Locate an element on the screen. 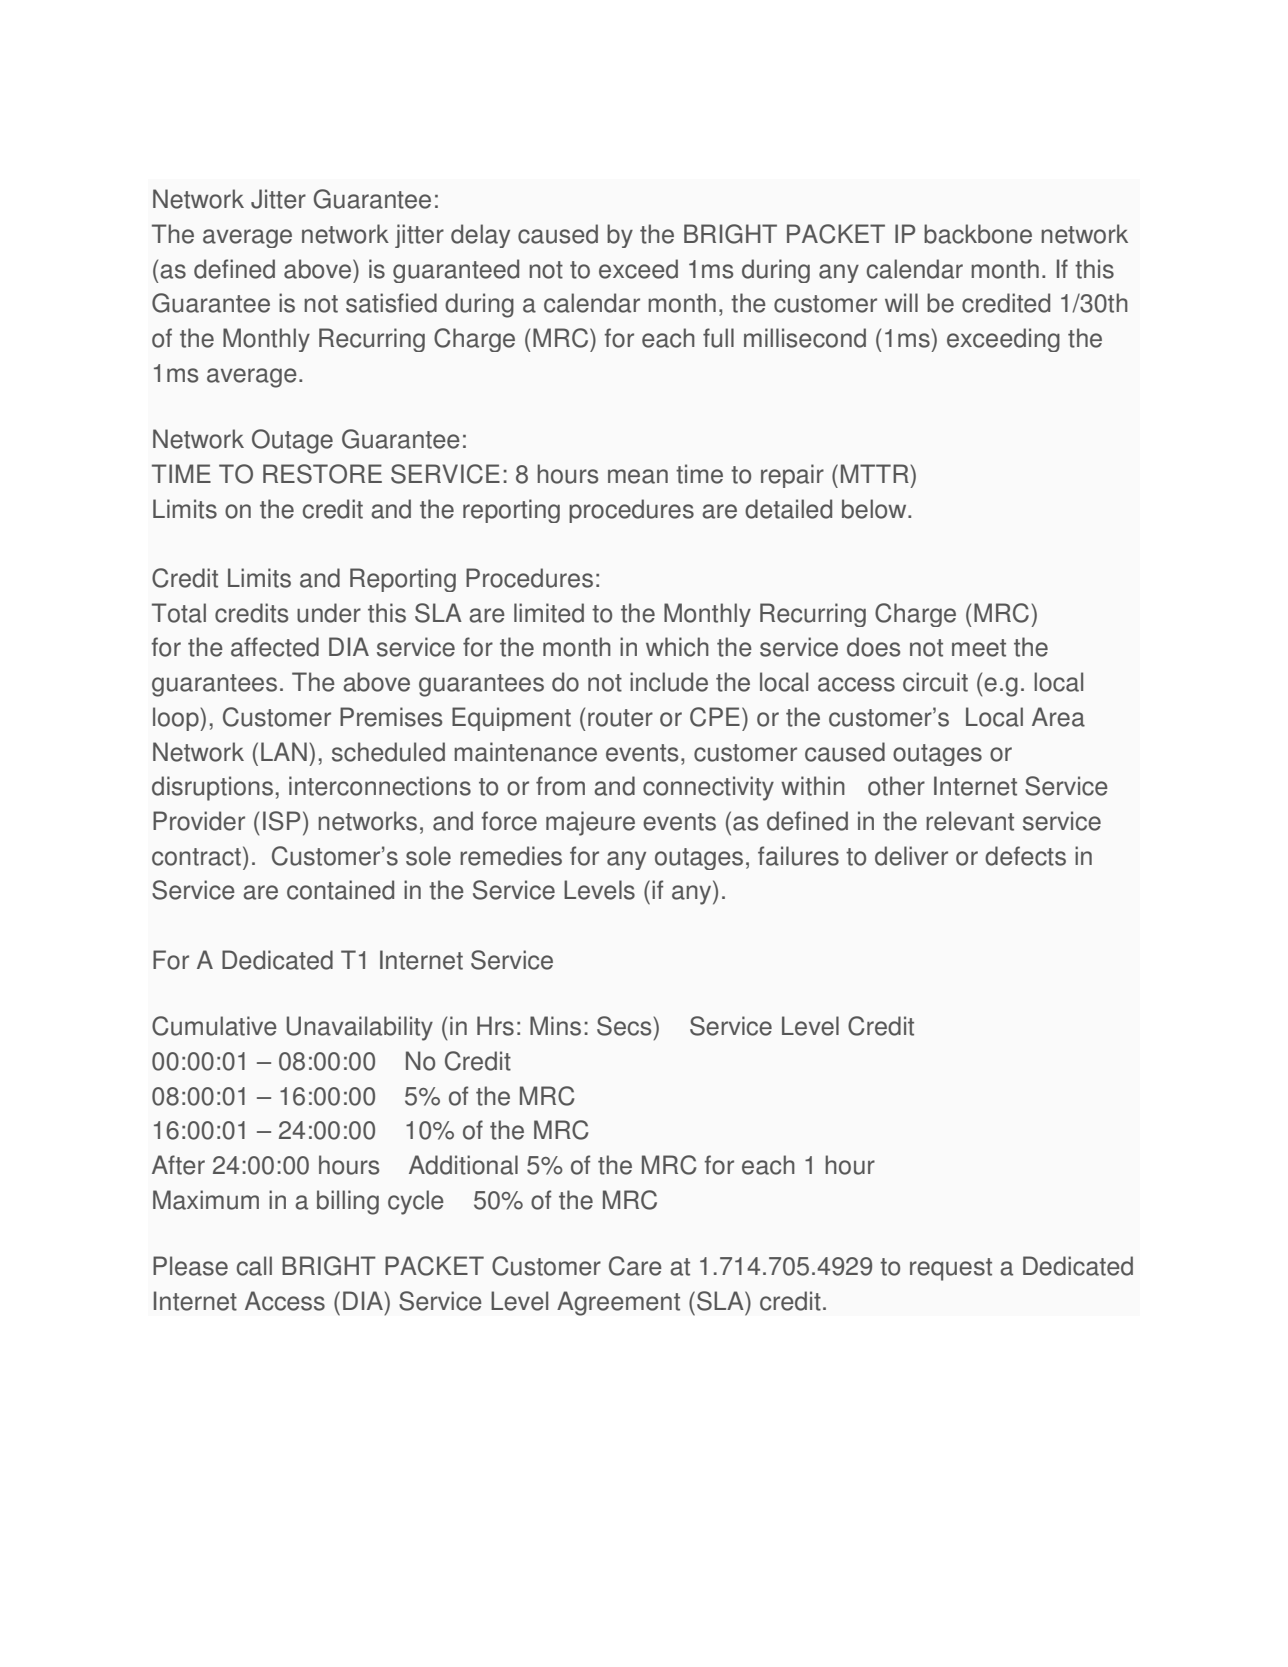  delay is located at coordinates (480, 236).
